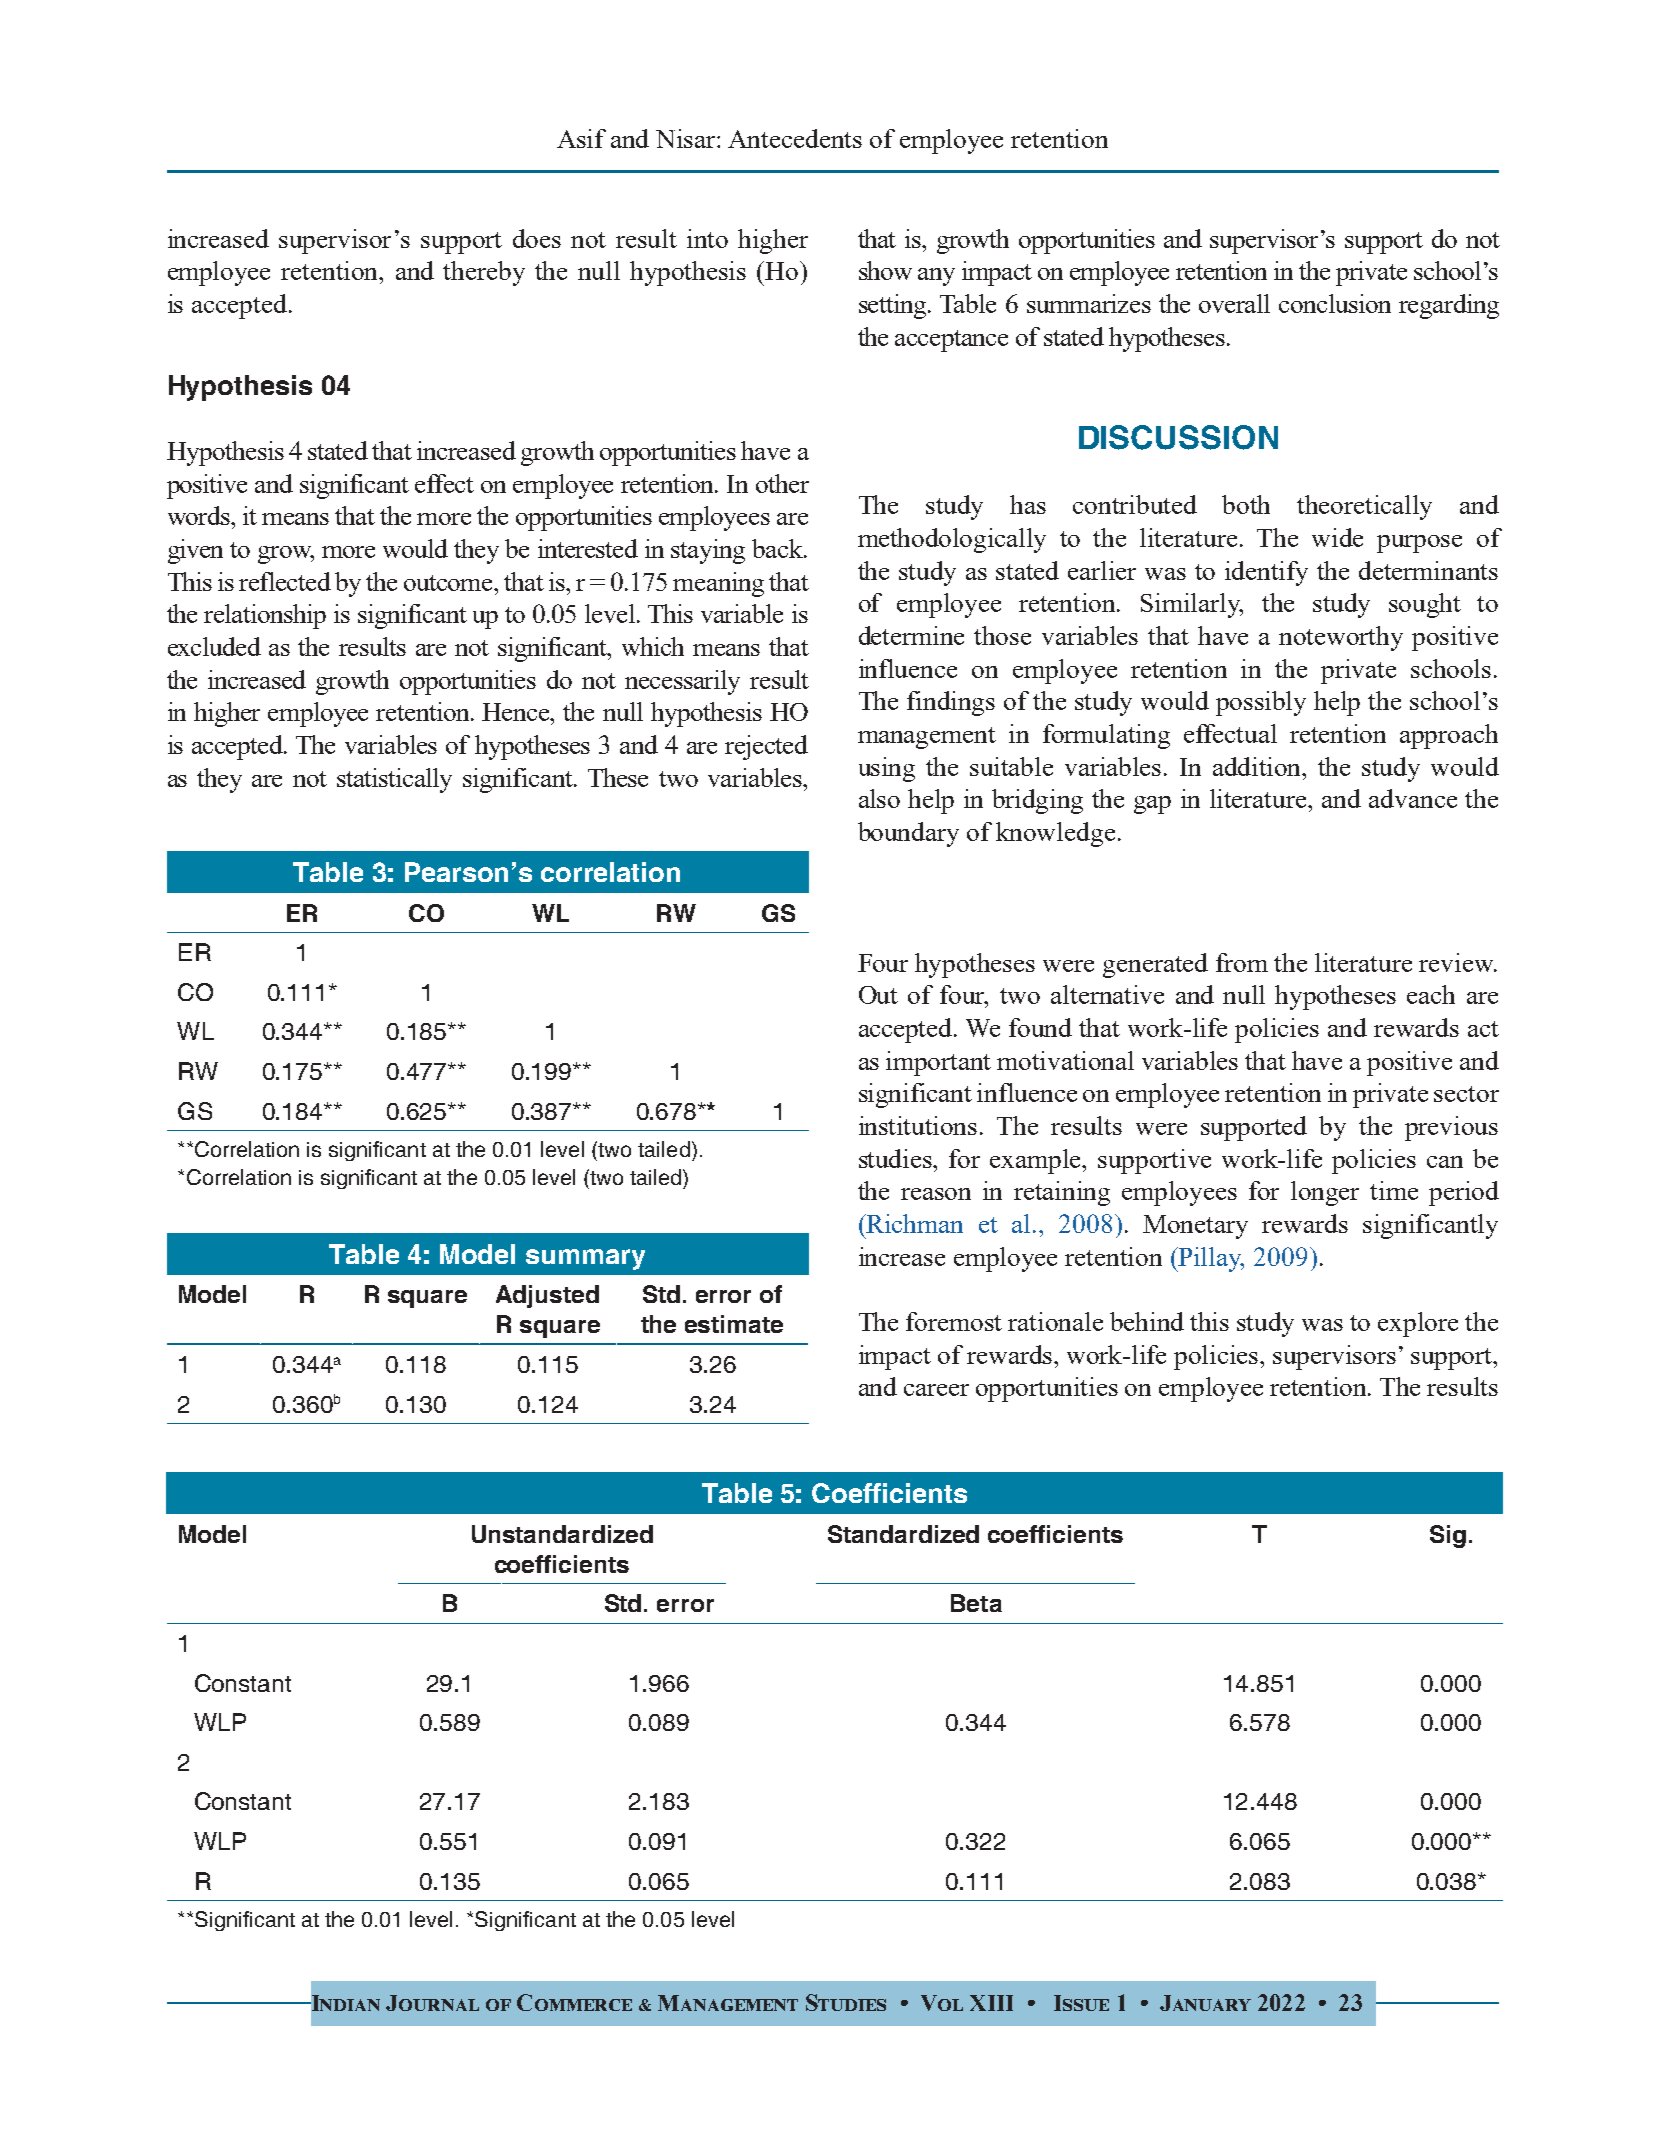  I want to click on January, so click(1205, 2003).
